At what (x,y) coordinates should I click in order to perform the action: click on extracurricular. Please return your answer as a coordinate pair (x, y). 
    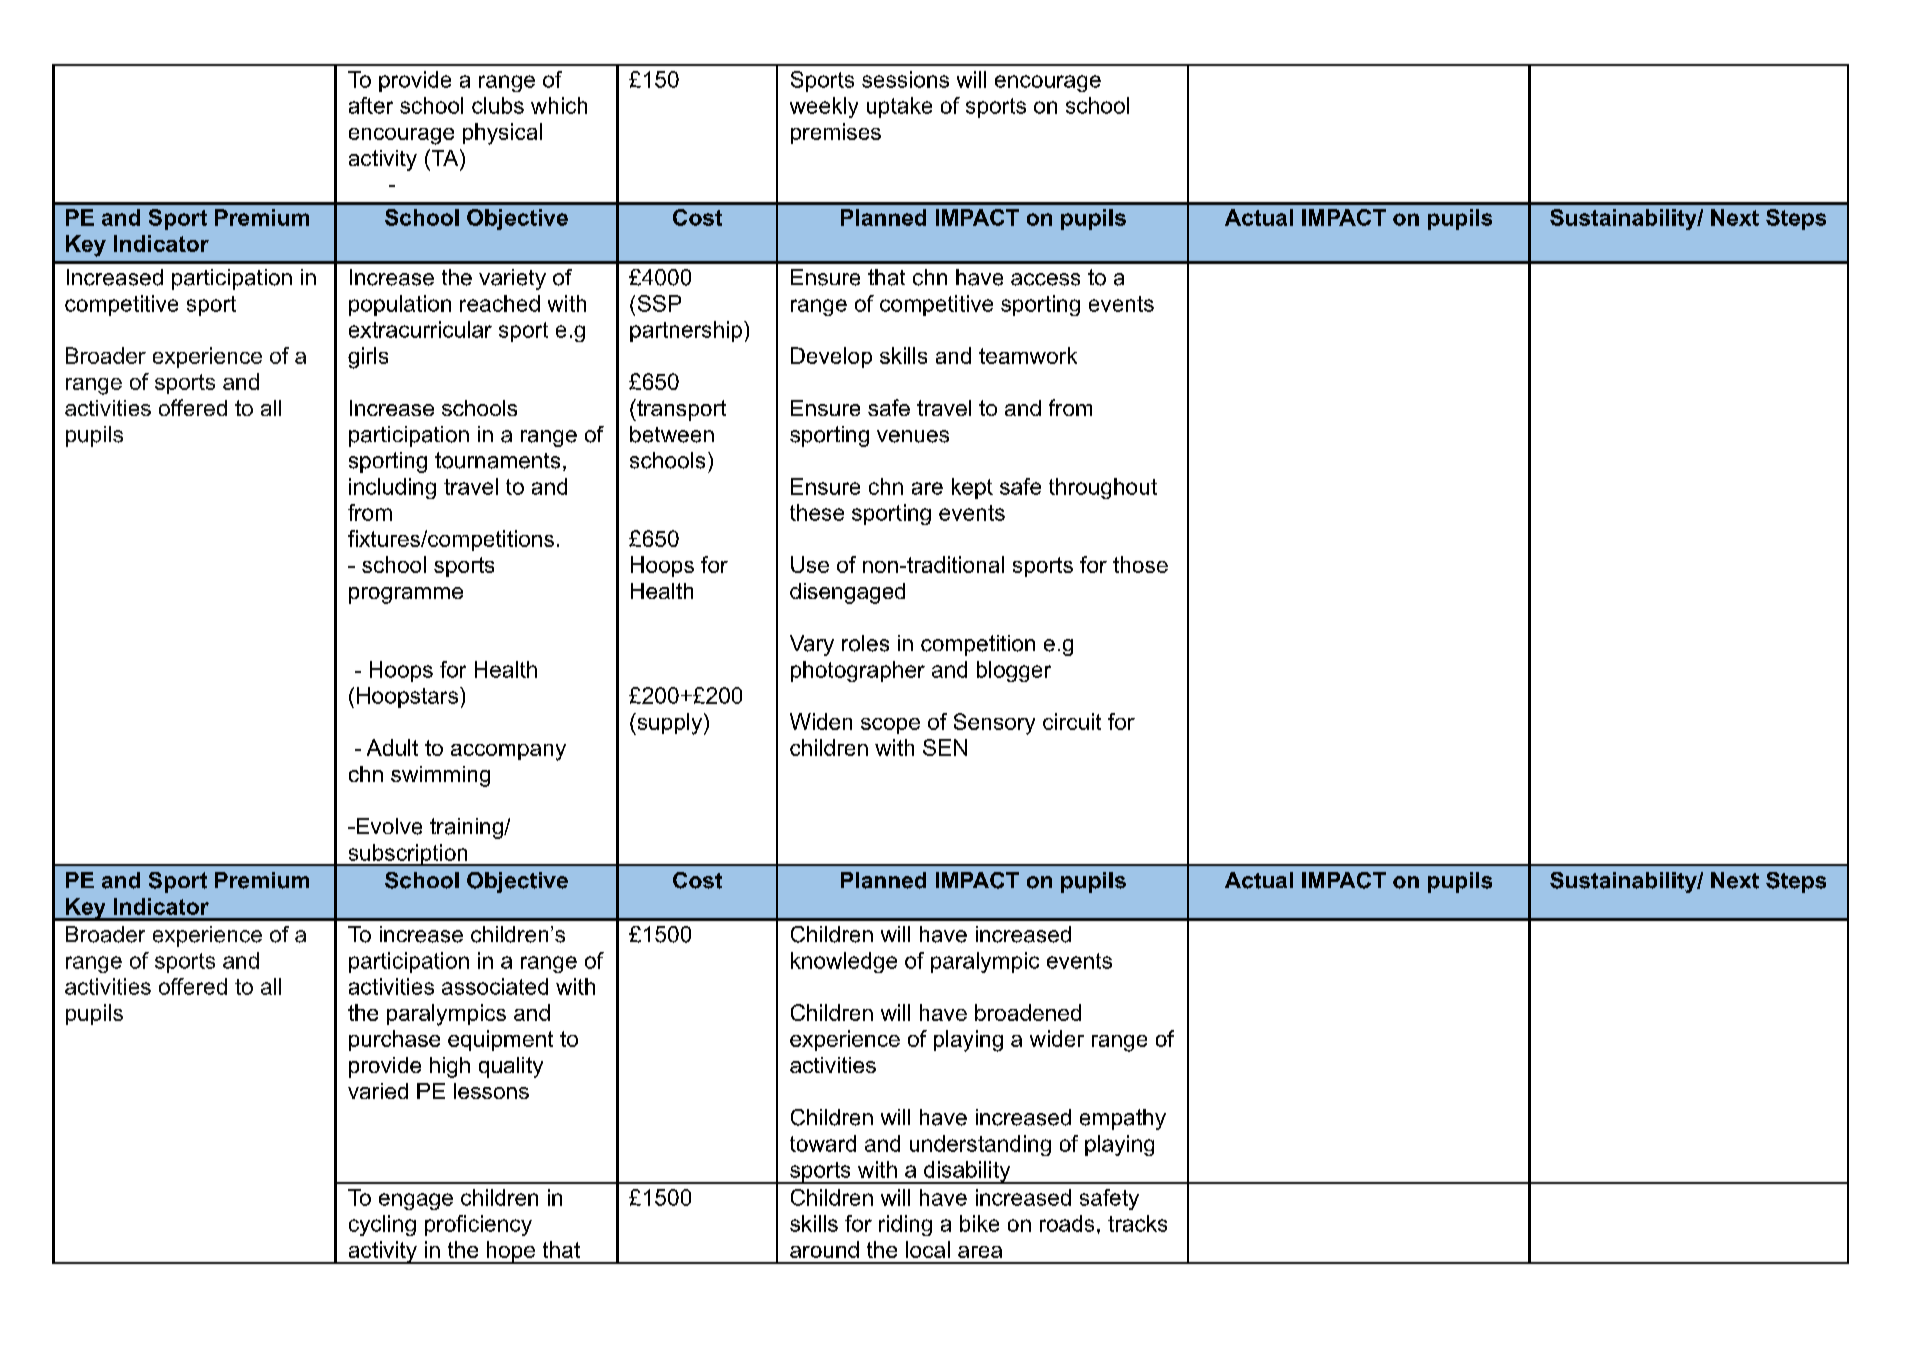
    Looking at the image, I should click on (420, 329).
